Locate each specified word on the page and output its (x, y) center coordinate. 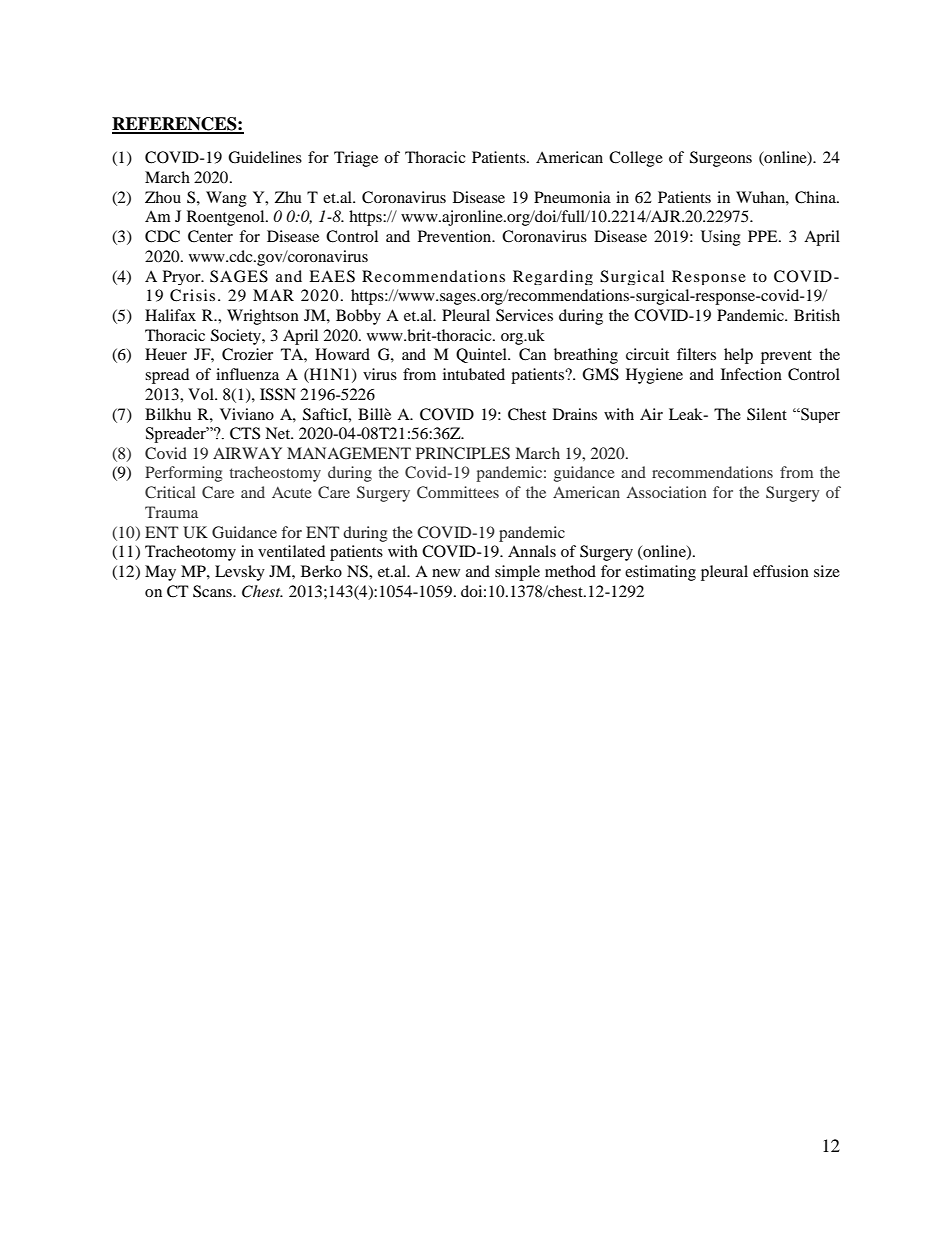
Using (721, 238)
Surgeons (721, 159)
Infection (751, 374)
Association (667, 492)
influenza (247, 374)
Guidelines (265, 157)
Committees (458, 492)
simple (517, 573)
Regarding (553, 277)
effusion (781, 571)
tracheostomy (275, 474)
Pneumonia (572, 197)
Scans (213, 591)
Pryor (183, 277)
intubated (474, 374)
